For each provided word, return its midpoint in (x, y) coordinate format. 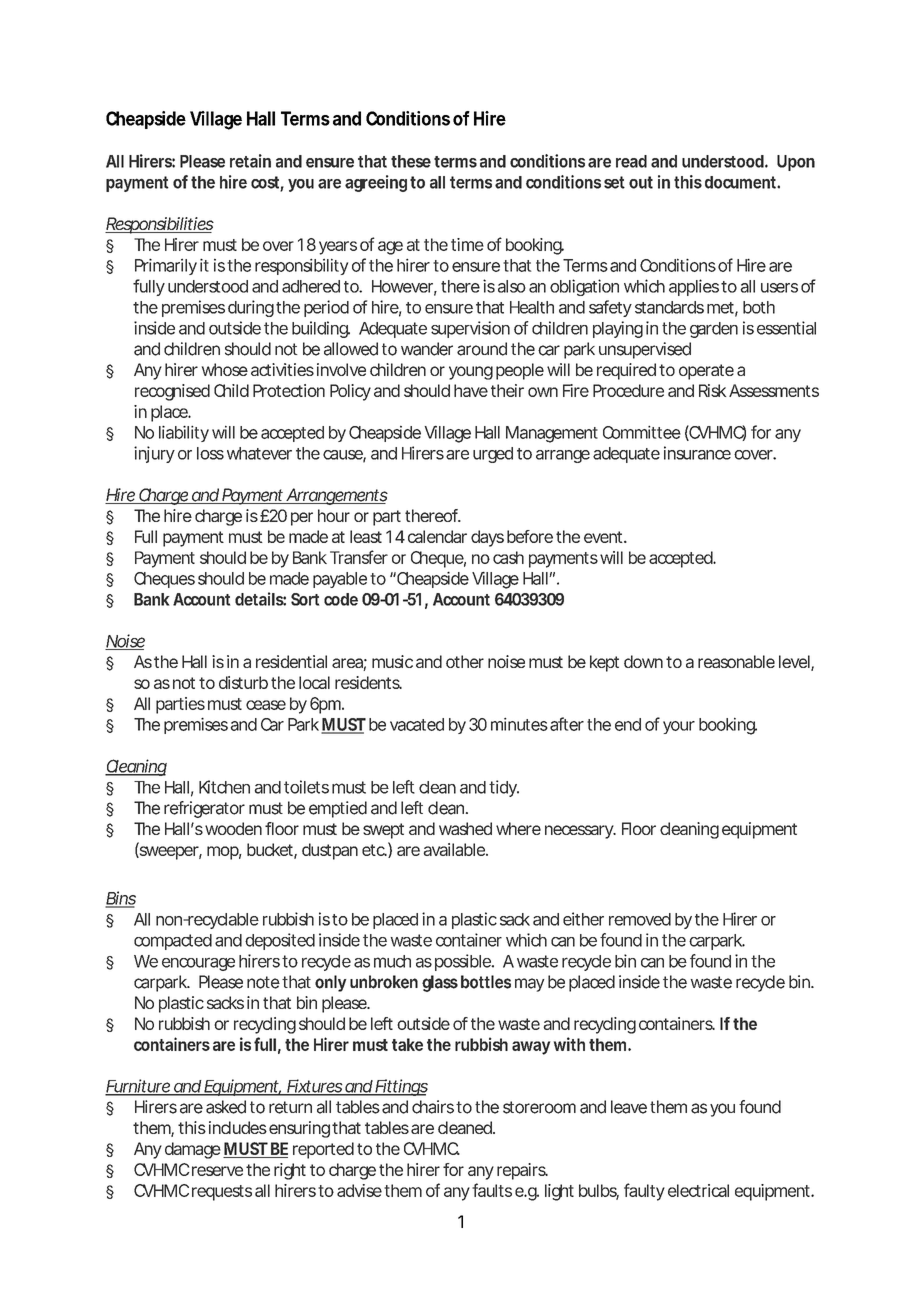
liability (184, 433)
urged (493, 455)
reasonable (736, 661)
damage (193, 1150)
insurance (697, 453)
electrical (698, 1190)
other (465, 661)
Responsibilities (159, 225)
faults (492, 1190)
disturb (243, 682)
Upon (796, 163)
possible (463, 962)
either (583, 919)
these (411, 161)
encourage (198, 964)
